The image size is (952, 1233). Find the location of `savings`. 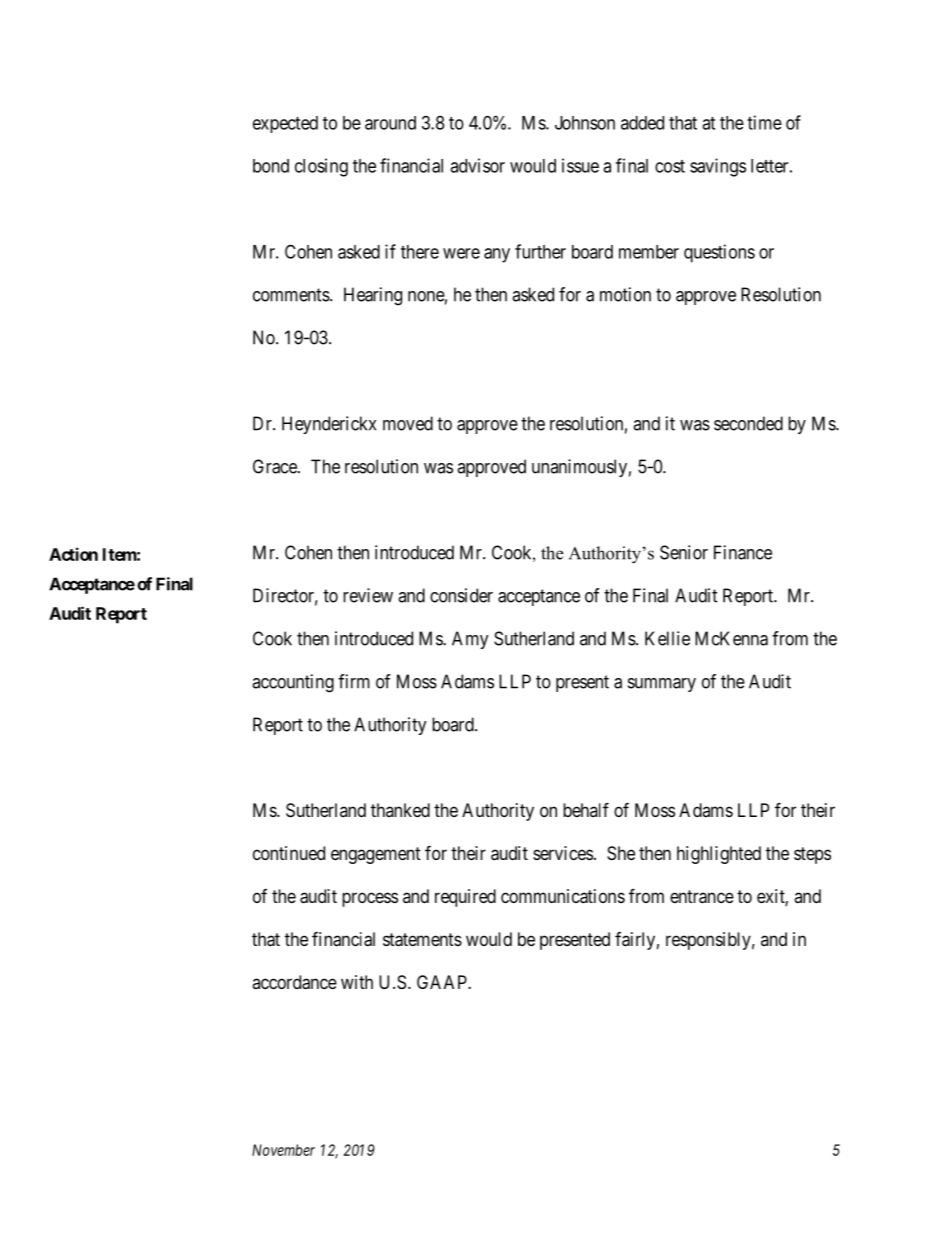

savings is located at coordinates (718, 167).
